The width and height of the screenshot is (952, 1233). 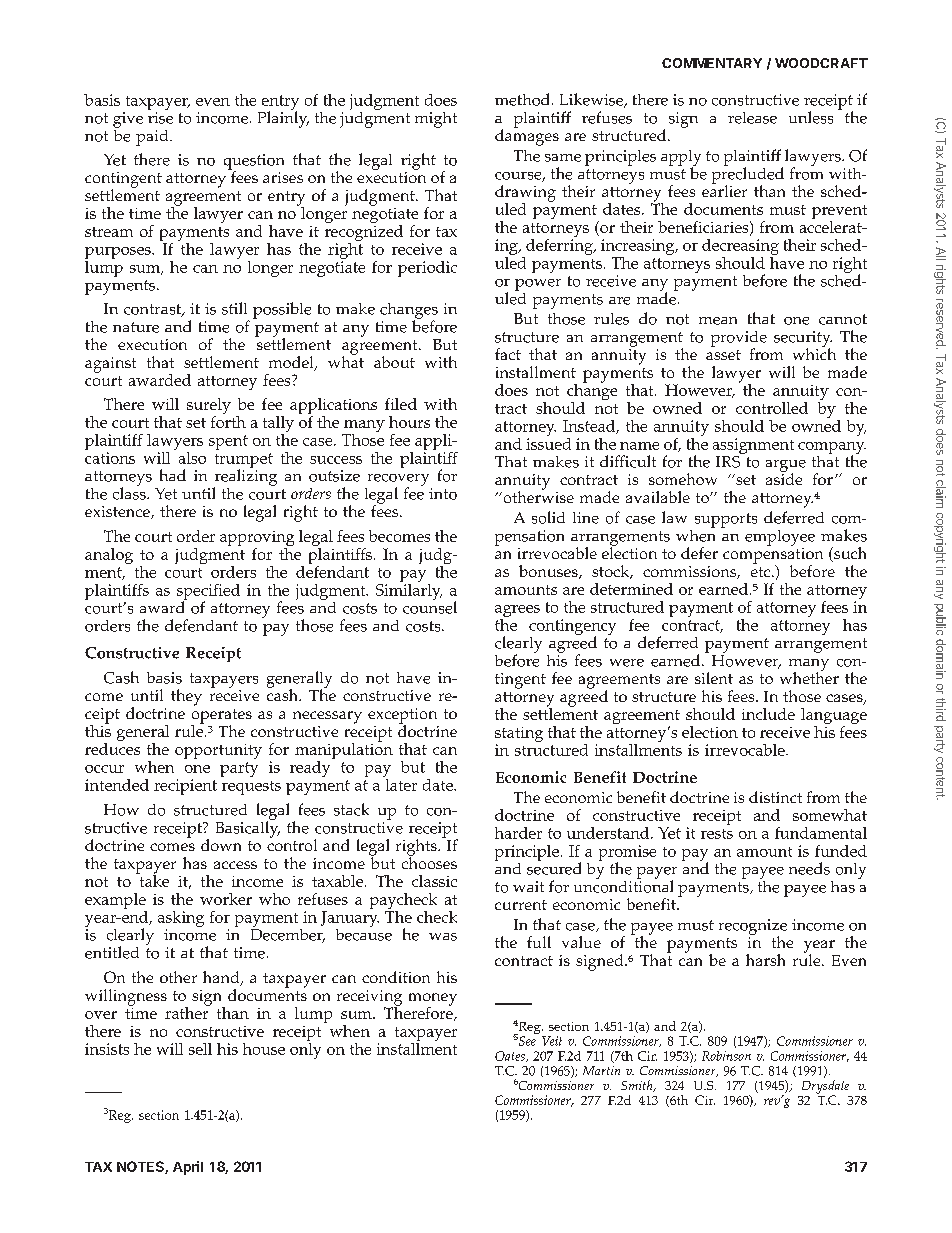 I want to click on release, so click(x=752, y=118).
